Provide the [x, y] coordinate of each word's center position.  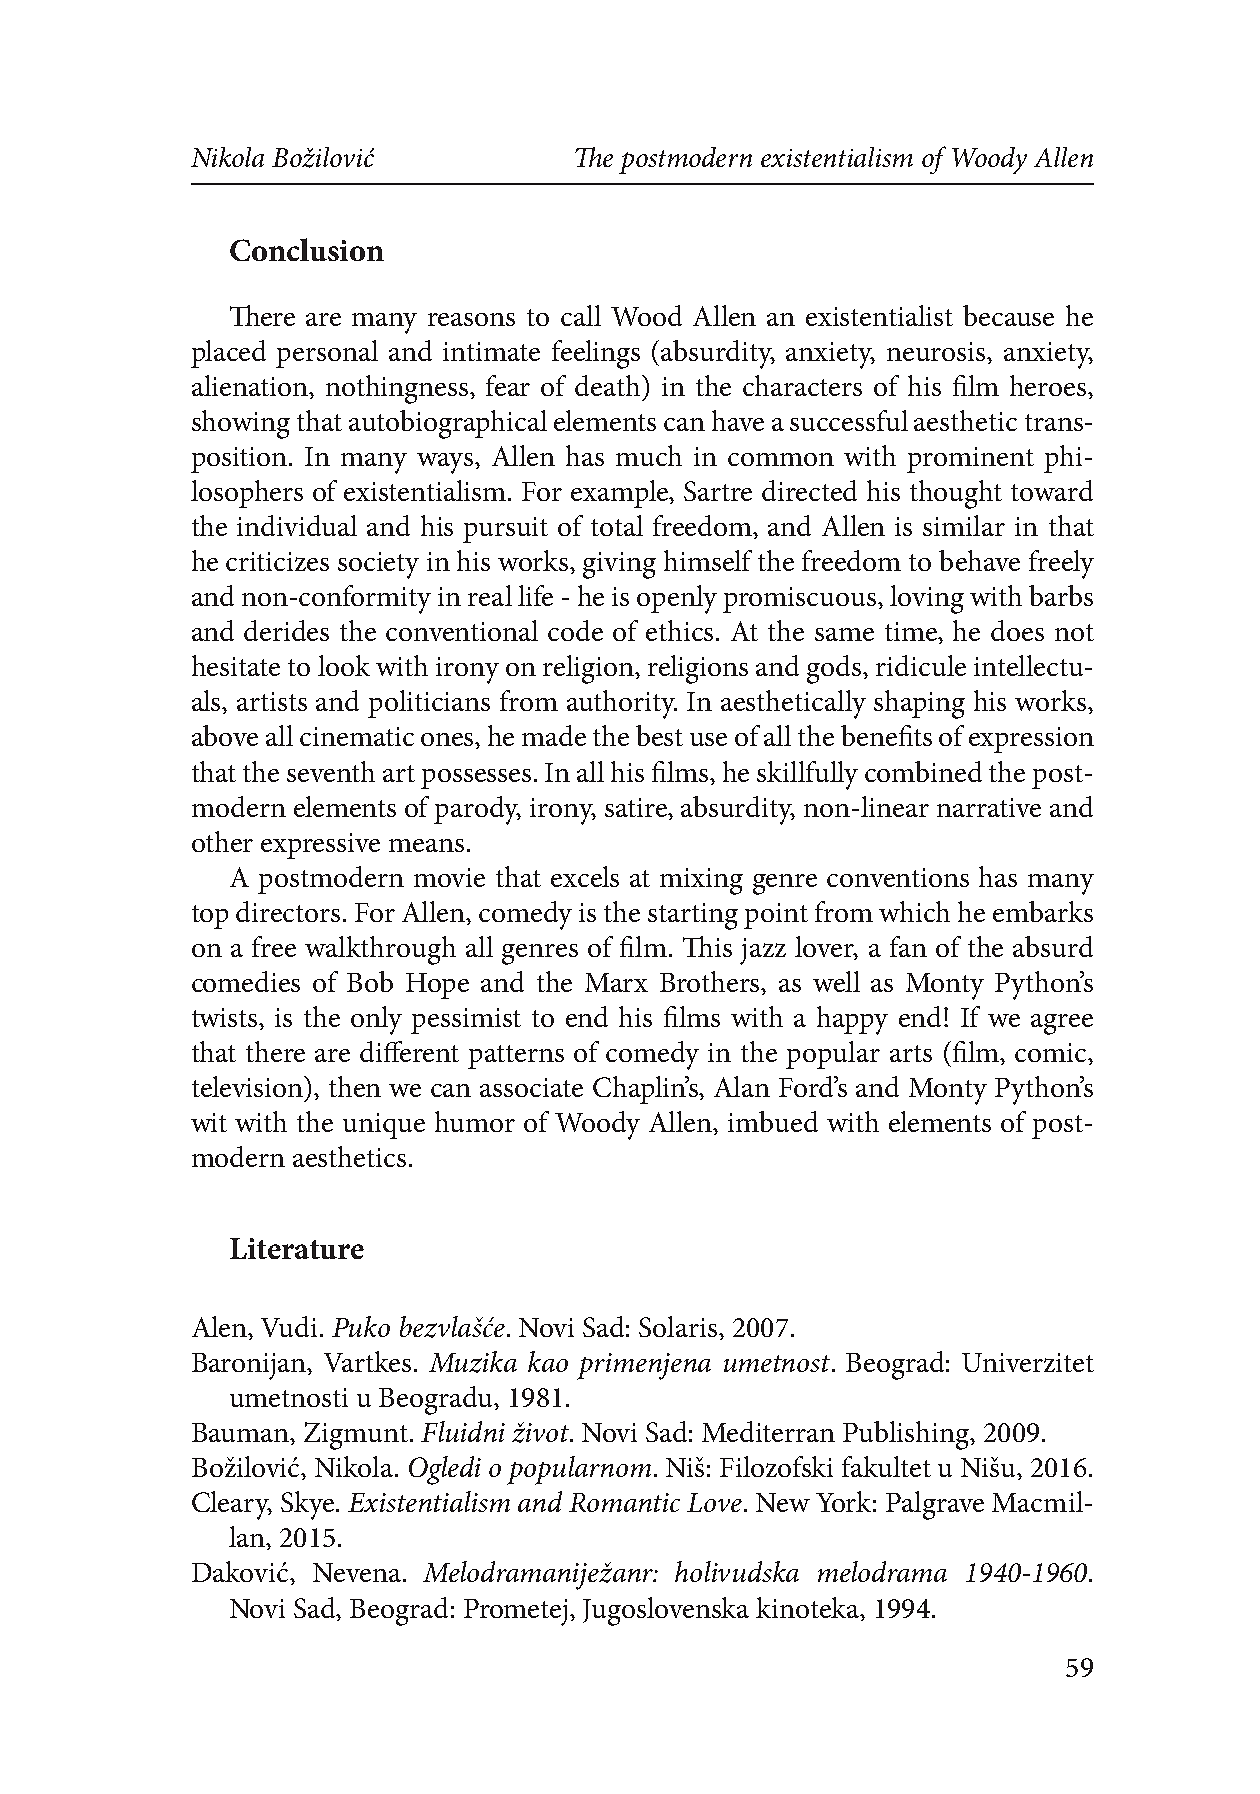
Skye [307, 1505]
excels [585, 876]
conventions [898, 877]
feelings [596, 354]
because [1008, 315]
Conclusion [307, 249]
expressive [320, 846]
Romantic [624, 1502]
